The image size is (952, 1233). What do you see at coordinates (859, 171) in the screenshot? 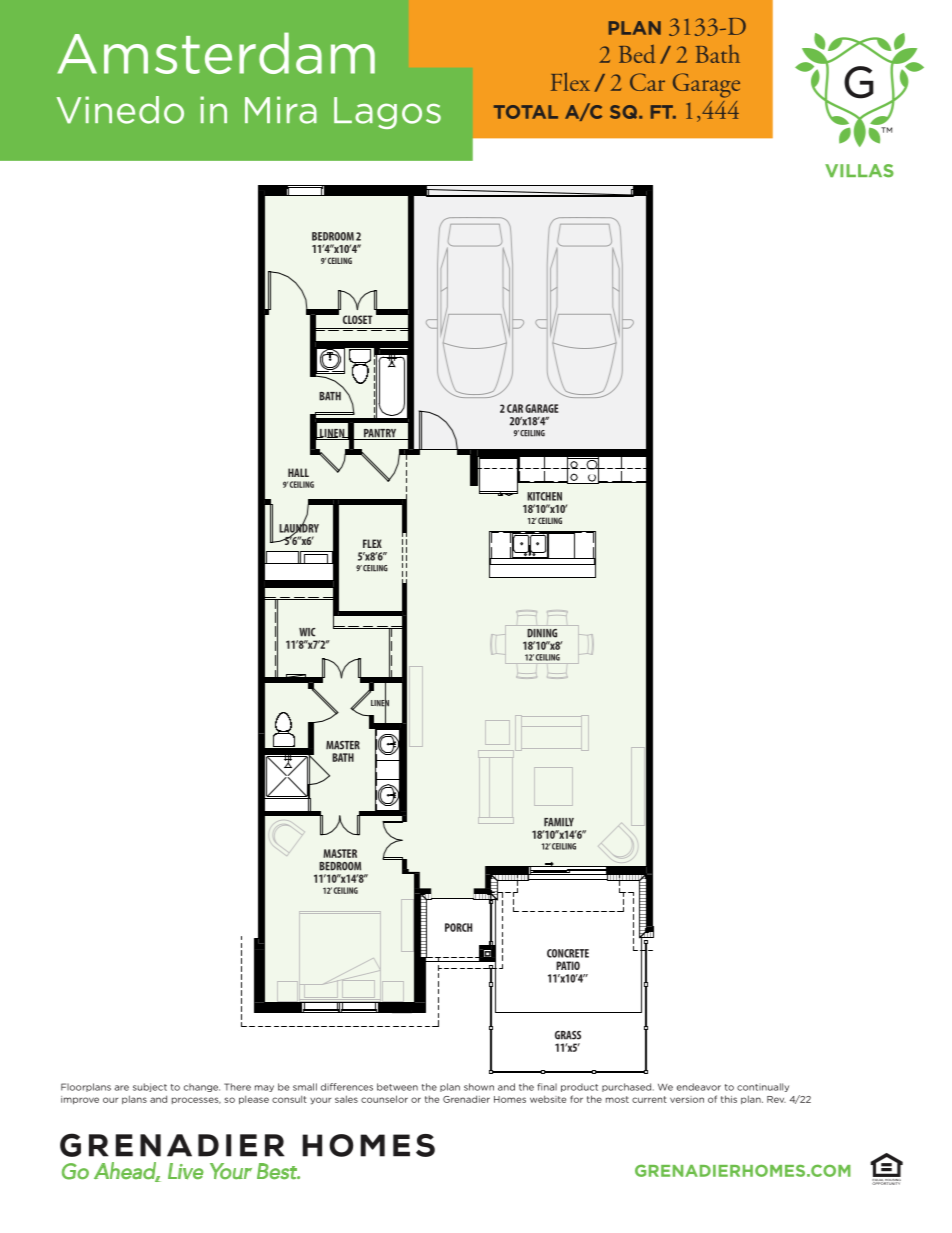
I see `VILLAS` at bounding box center [859, 171].
